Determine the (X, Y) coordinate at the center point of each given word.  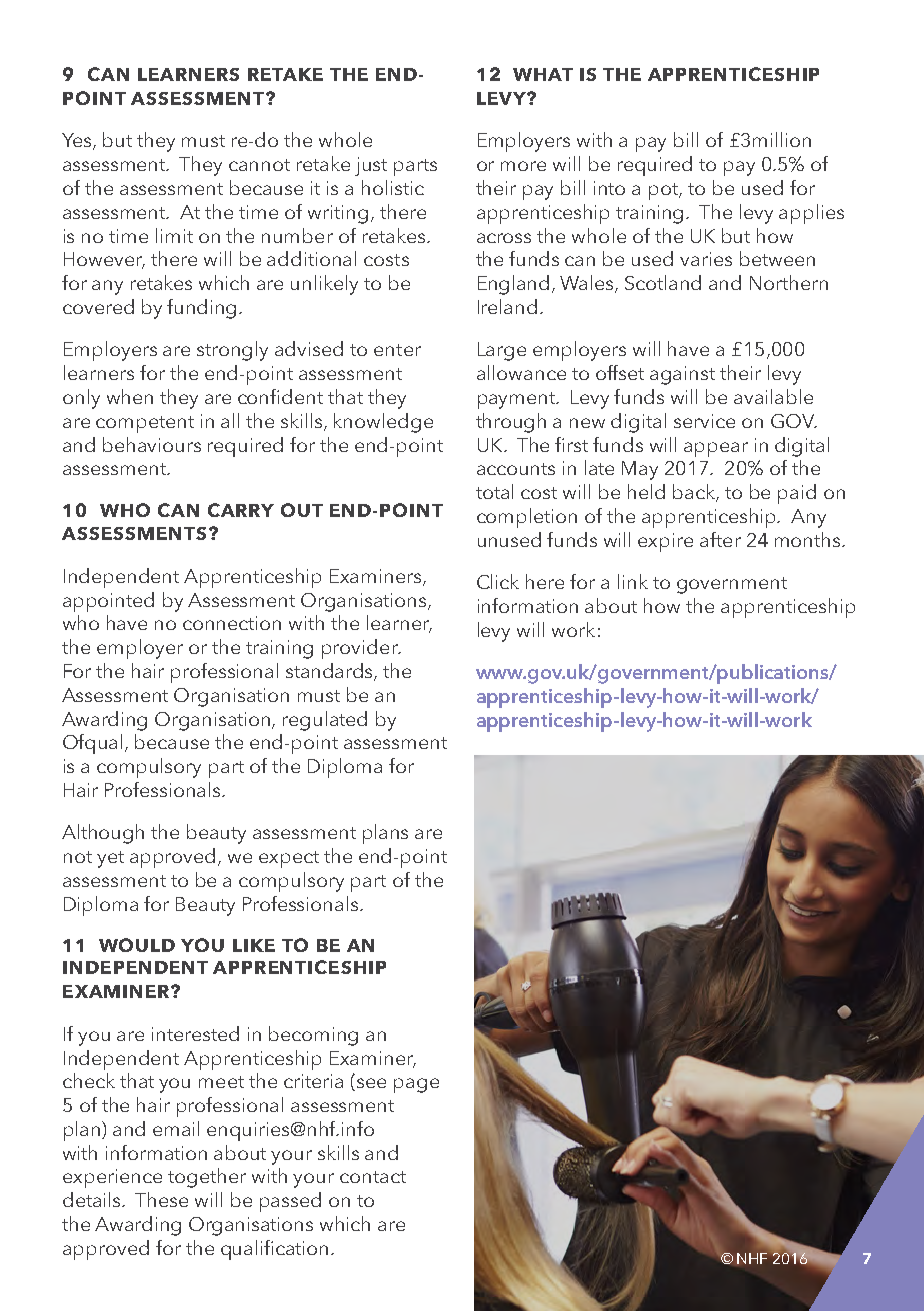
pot (665, 191)
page (416, 1085)
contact (373, 1177)
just (371, 166)
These (161, 1199)
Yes (78, 141)
